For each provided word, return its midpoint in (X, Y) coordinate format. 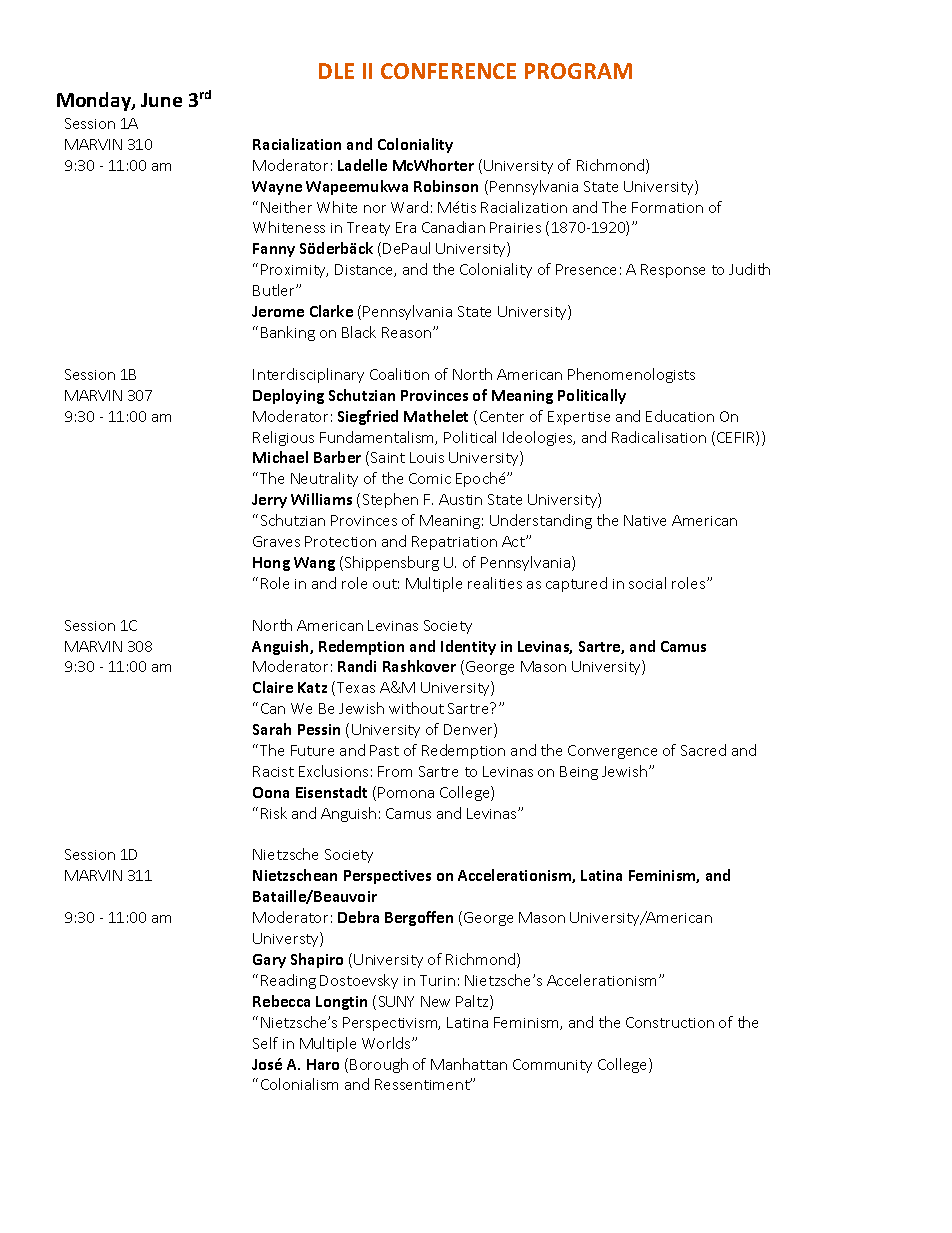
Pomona (406, 792)
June (161, 100)
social (647, 583)
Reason (408, 332)
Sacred (703, 750)
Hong (271, 564)
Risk (274, 813)
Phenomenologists (631, 375)
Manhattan (469, 1064)
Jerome (278, 311)
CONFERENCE (448, 71)
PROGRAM (578, 71)
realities (495, 583)
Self (265, 1043)
